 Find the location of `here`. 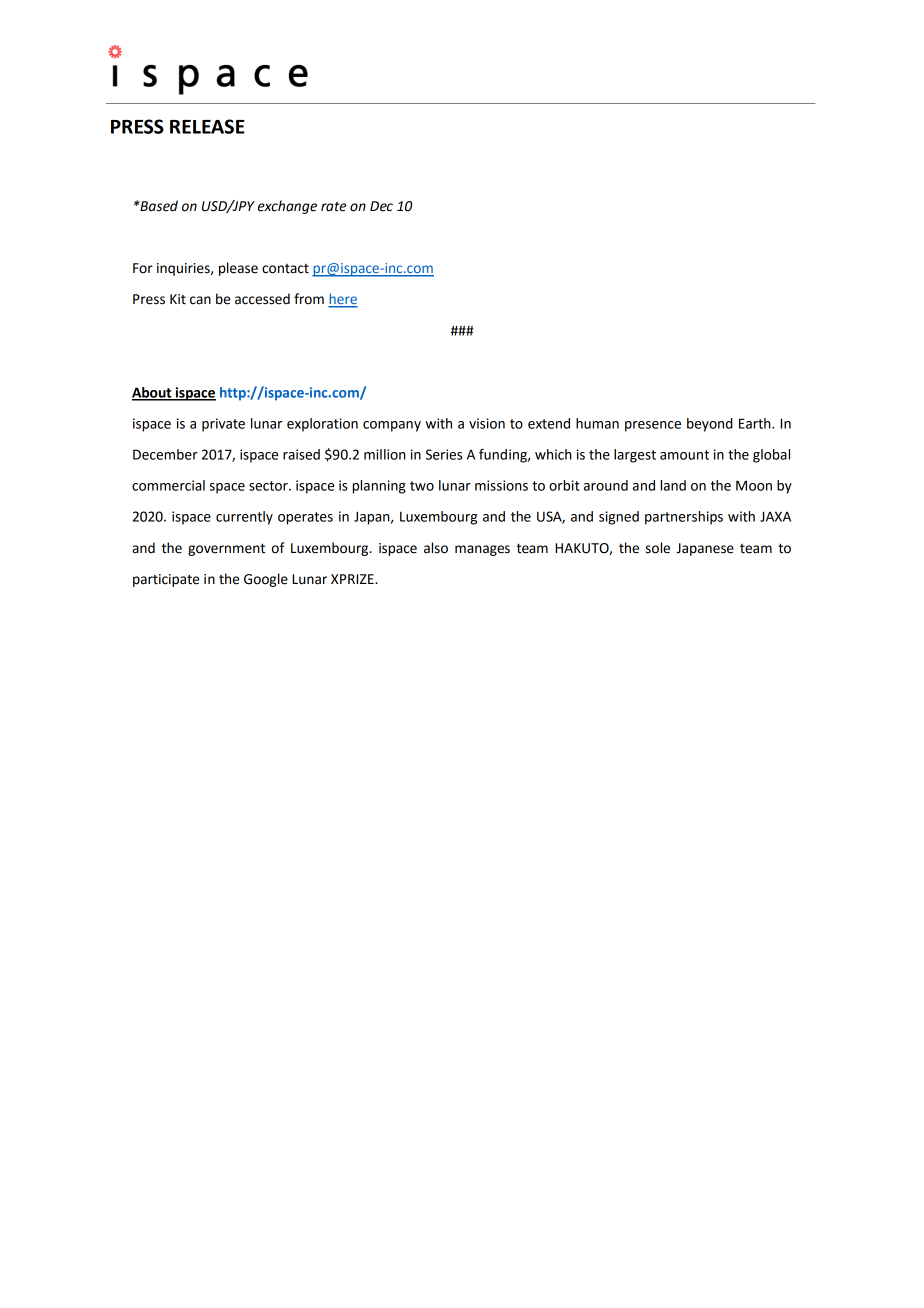

here is located at coordinates (343, 300).
